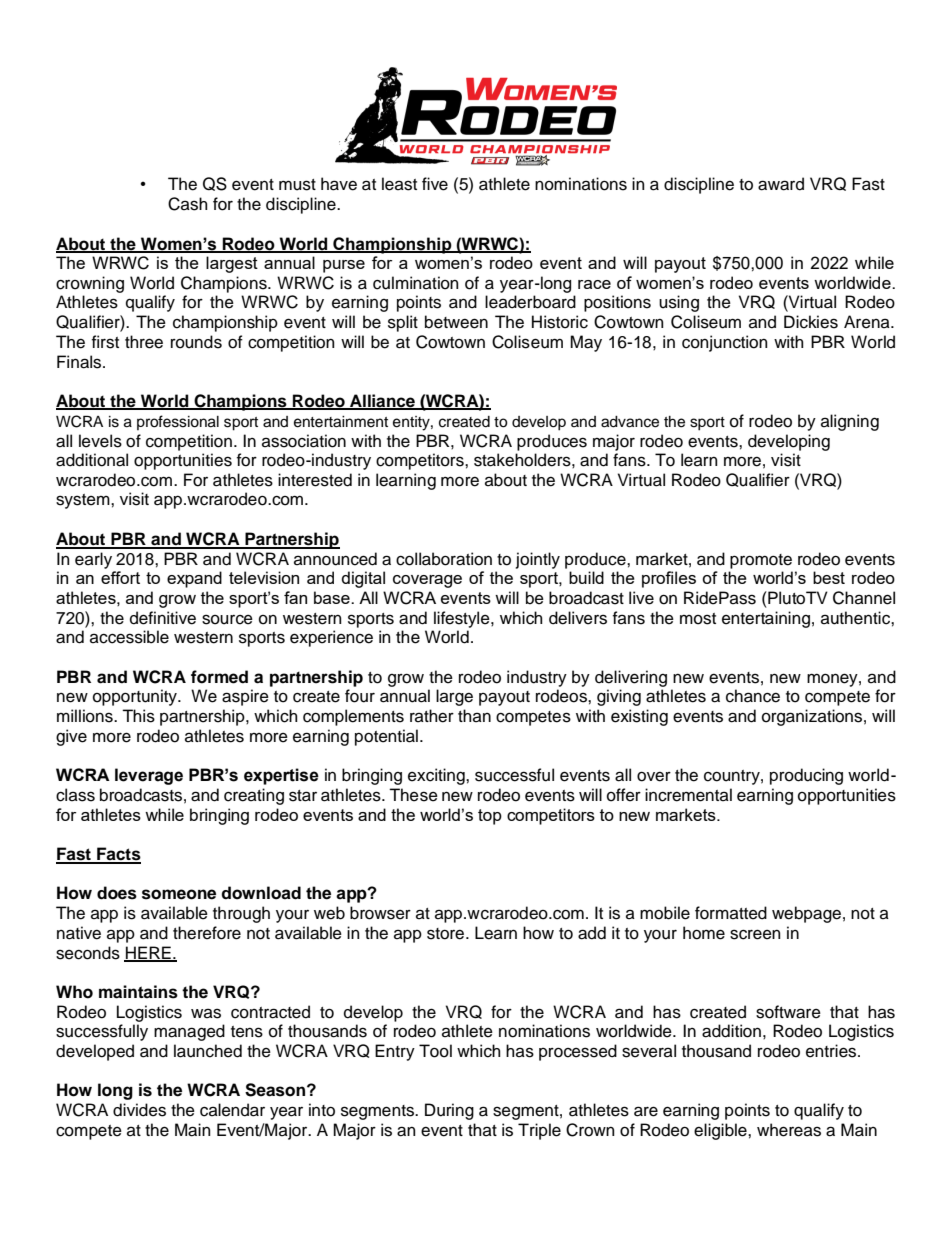  I want to click on store, so click(447, 934).
